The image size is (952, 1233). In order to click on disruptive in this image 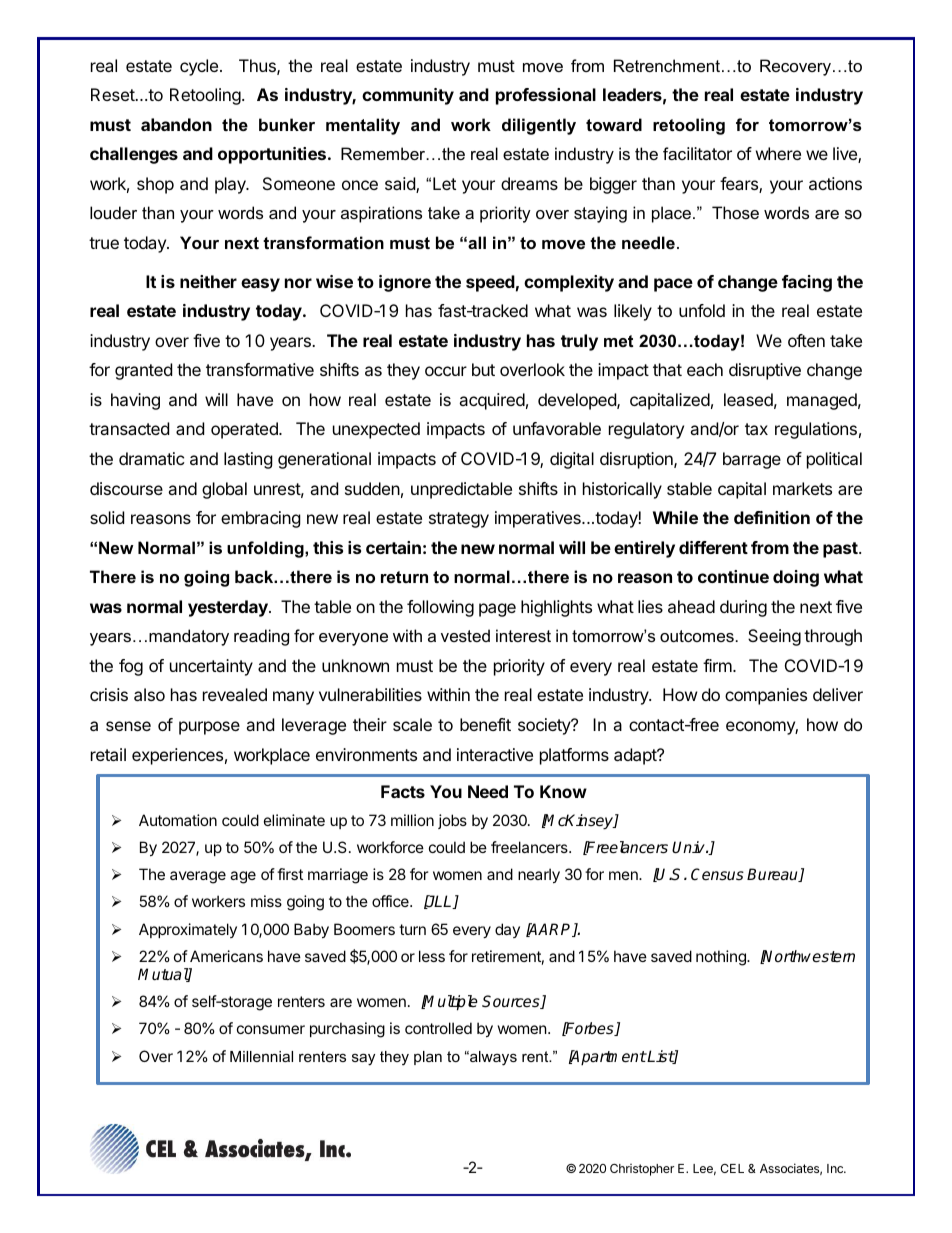, I will do `click(765, 371)`.
